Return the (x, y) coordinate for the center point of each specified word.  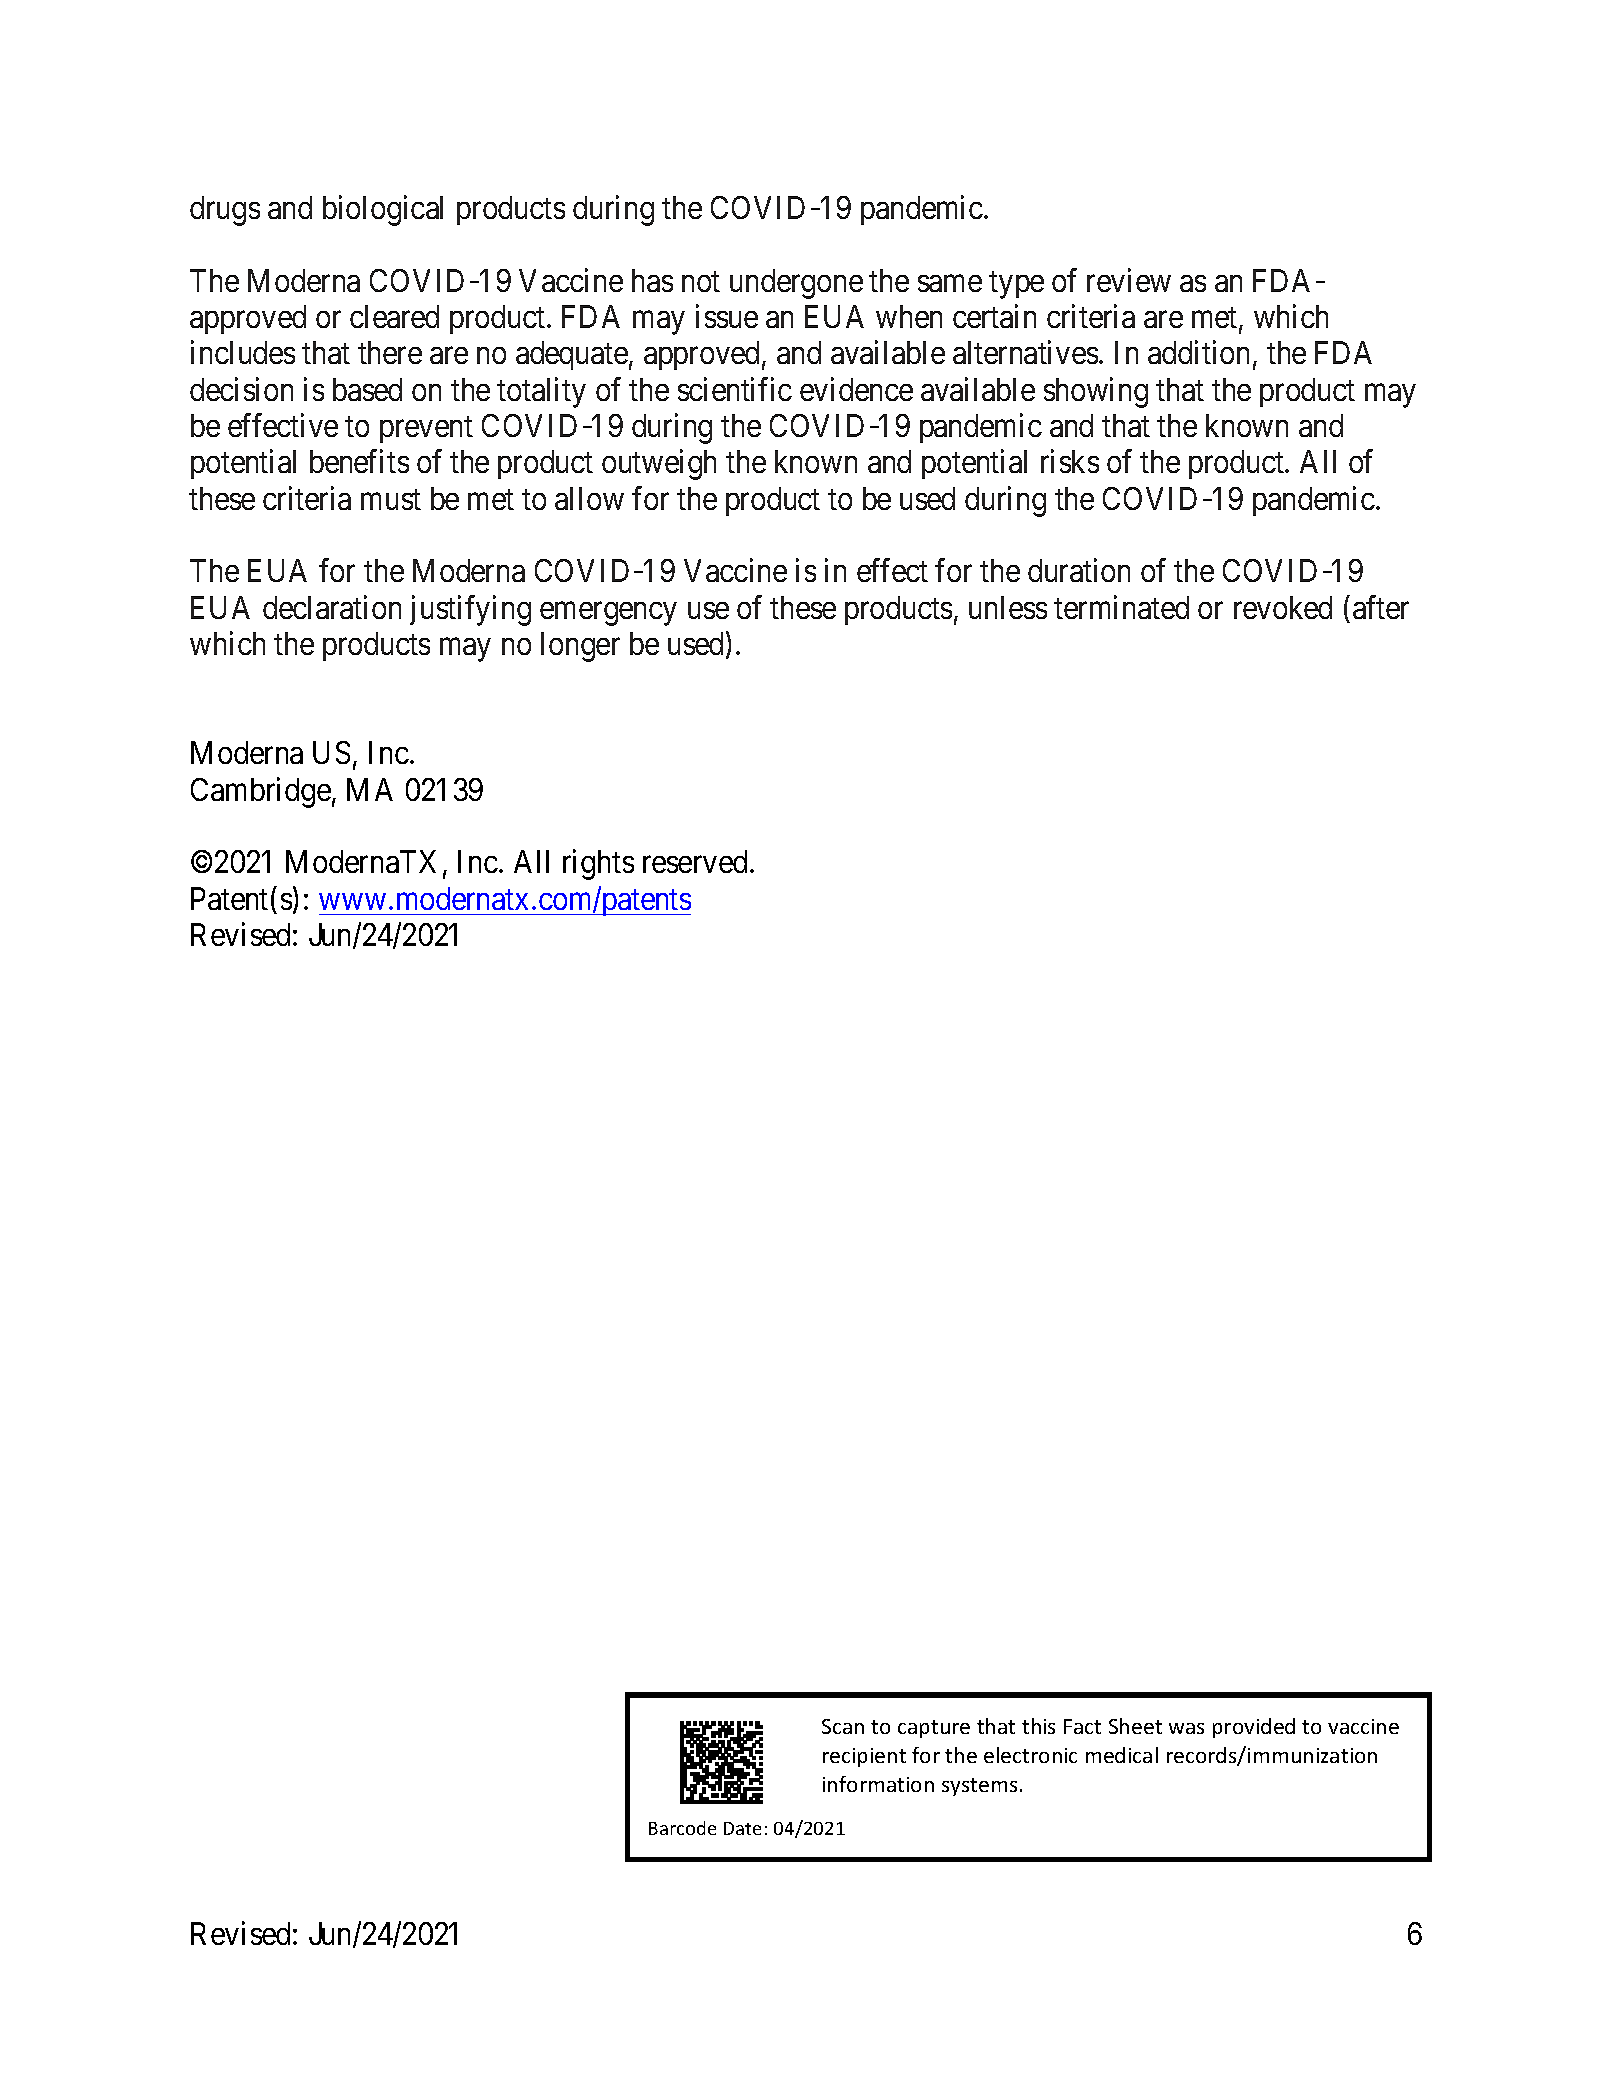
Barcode (682, 1828)
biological (383, 210)
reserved (695, 861)
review (1129, 280)
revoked (1283, 607)
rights (598, 865)
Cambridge (261, 792)
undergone (796, 284)
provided (1254, 1728)
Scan (843, 1726)
